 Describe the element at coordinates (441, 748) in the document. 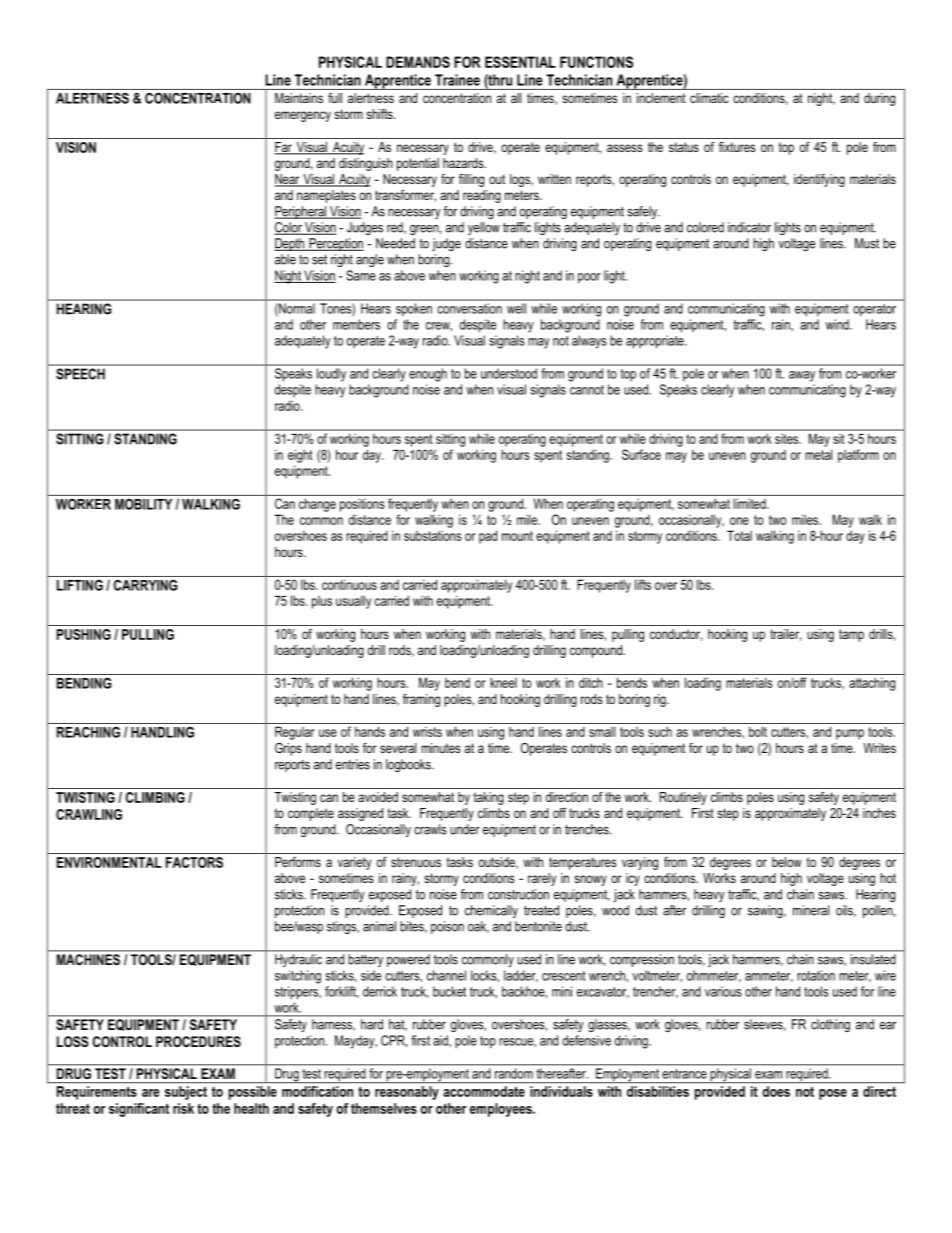

I see `minutes` at that location.
